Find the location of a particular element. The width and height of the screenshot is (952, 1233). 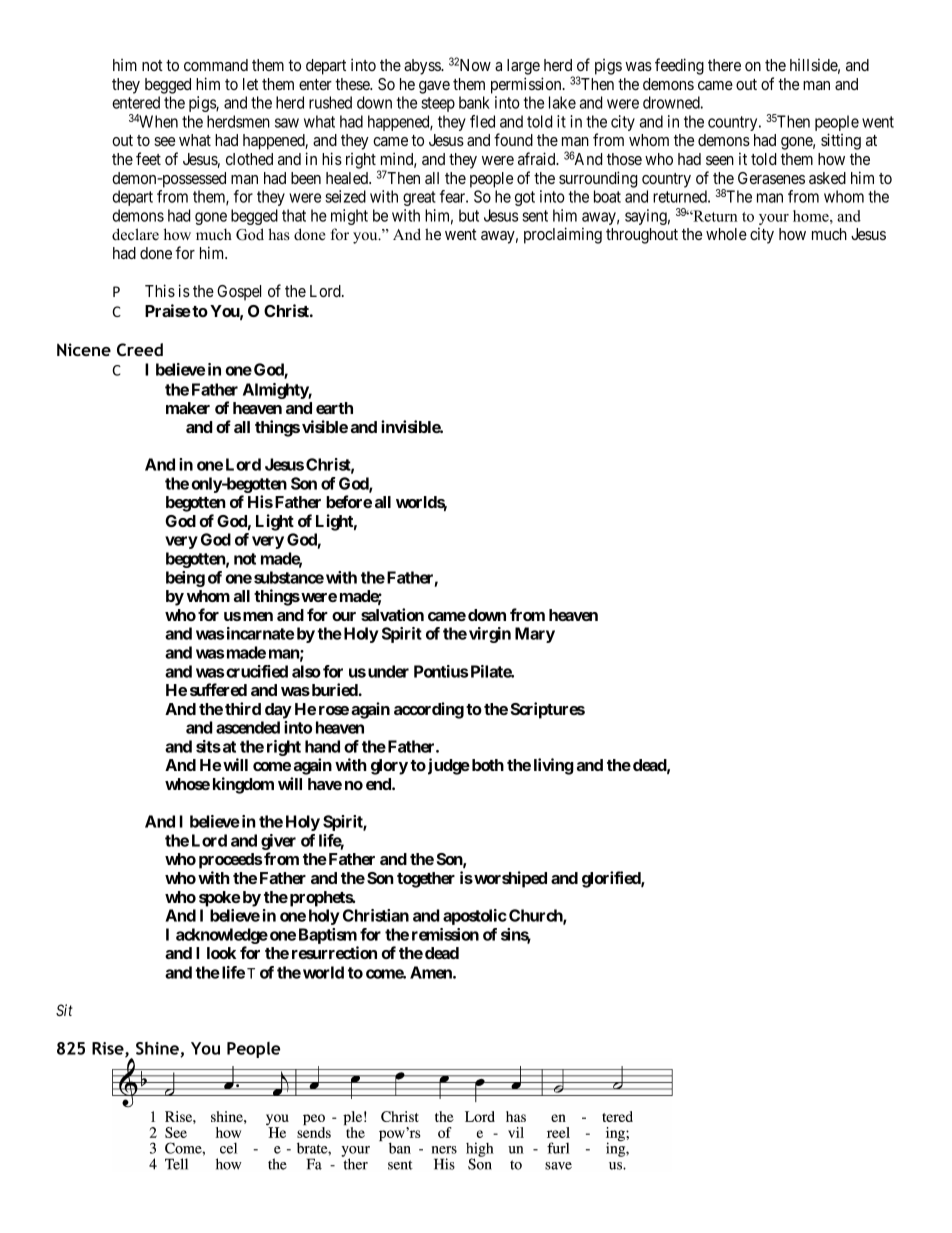

whole is located at coordinates (726, 234).
